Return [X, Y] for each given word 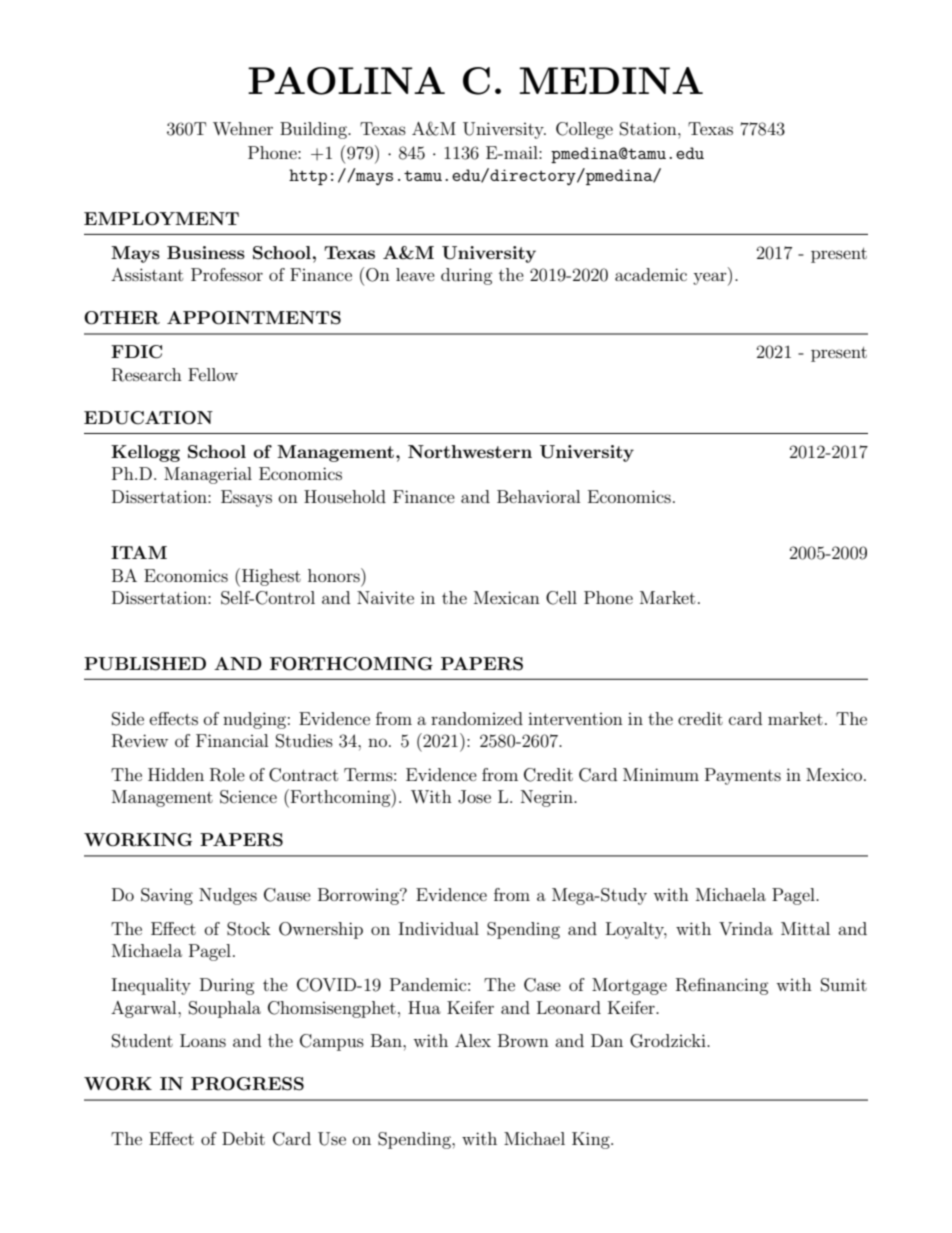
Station [649, 129]
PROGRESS [247, 1084]
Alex [473, 1040]
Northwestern [470, 451]
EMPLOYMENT [161, 219]
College [584, 130]
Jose [474, 797]
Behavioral [538, 496]
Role [227, 775]
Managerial [208, 475]
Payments [743, 776]
